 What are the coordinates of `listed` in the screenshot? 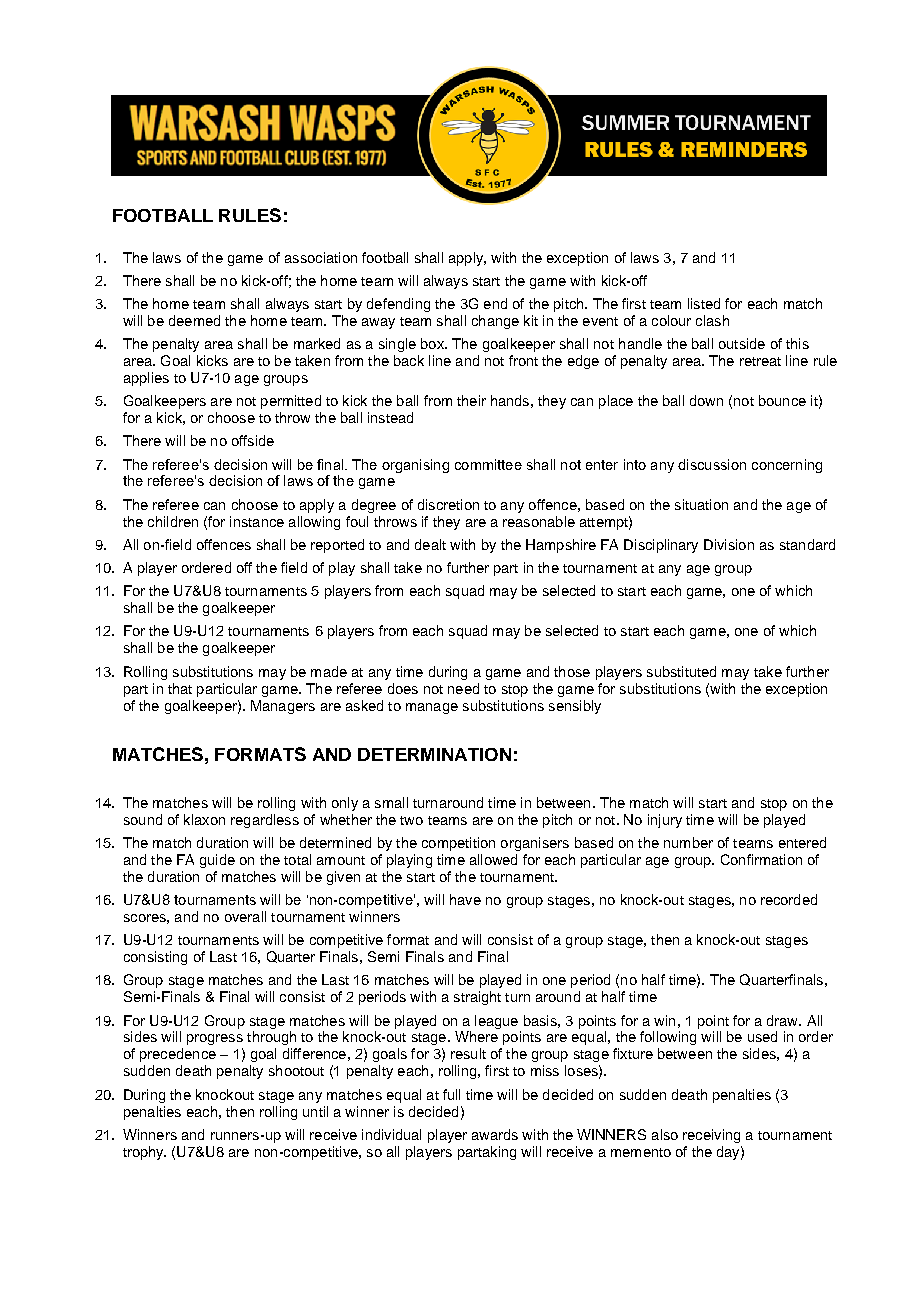 It's located at (704, 303).
